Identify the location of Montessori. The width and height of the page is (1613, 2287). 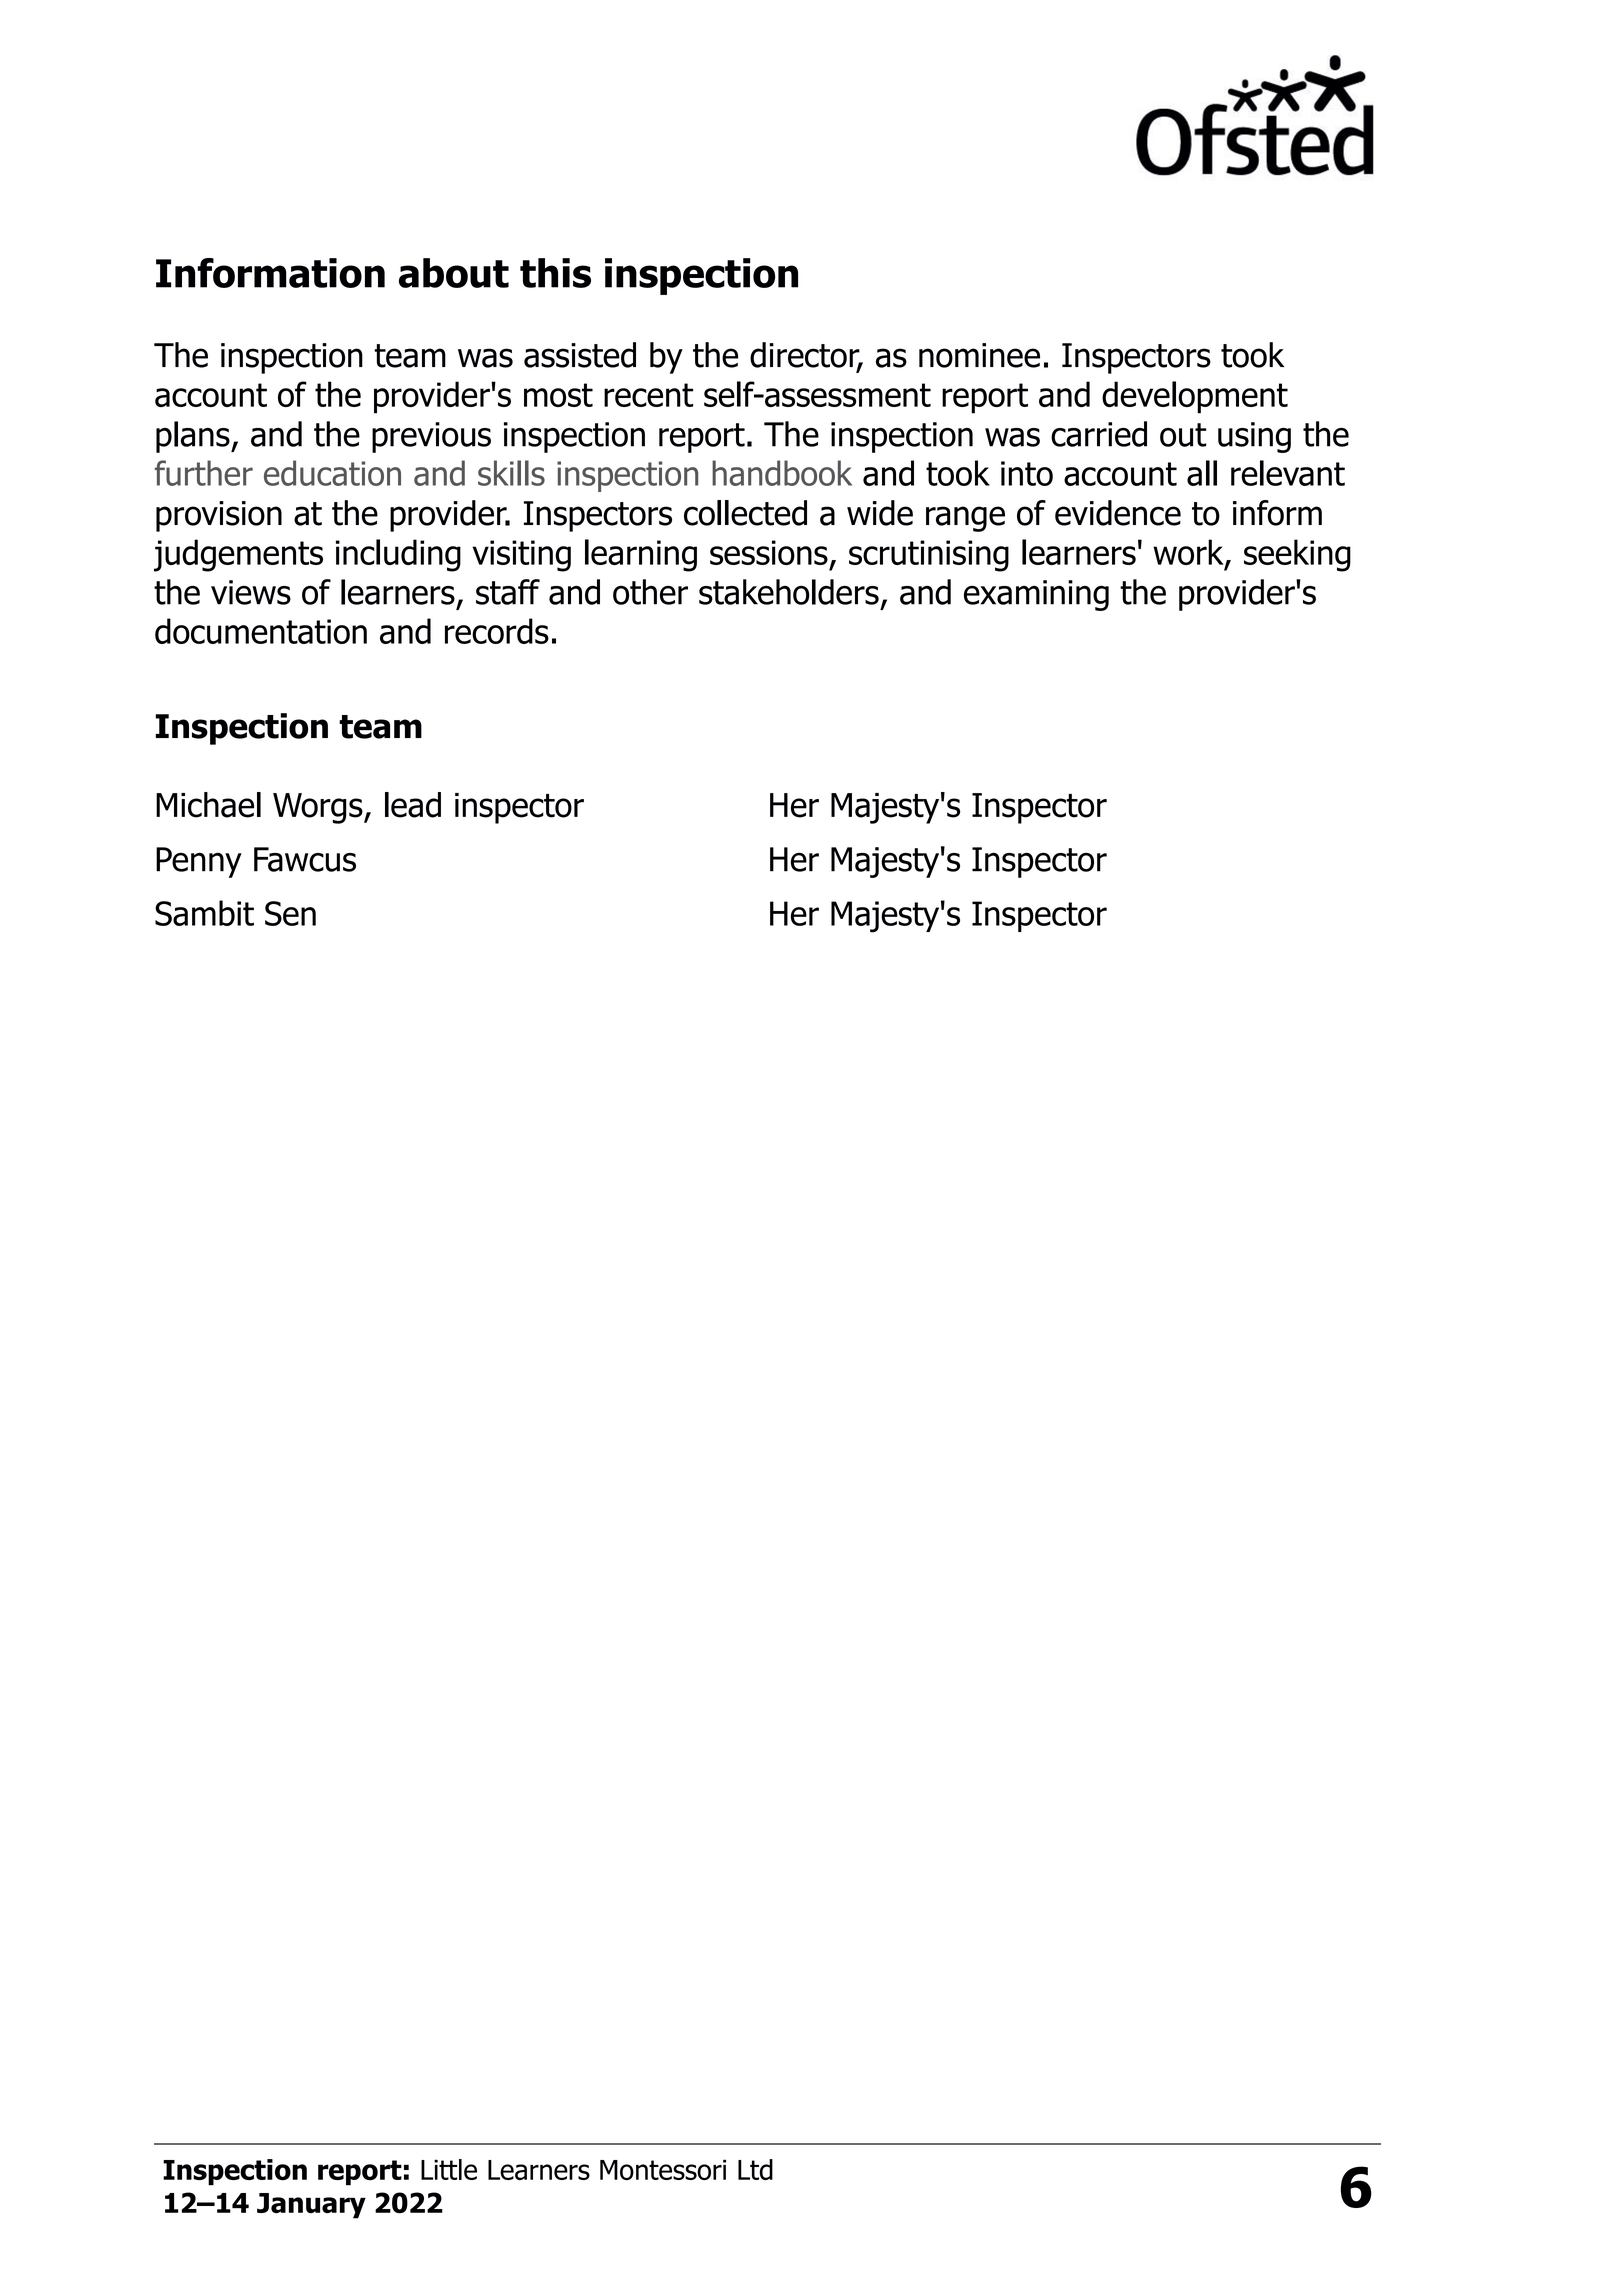
(663, 2169).
